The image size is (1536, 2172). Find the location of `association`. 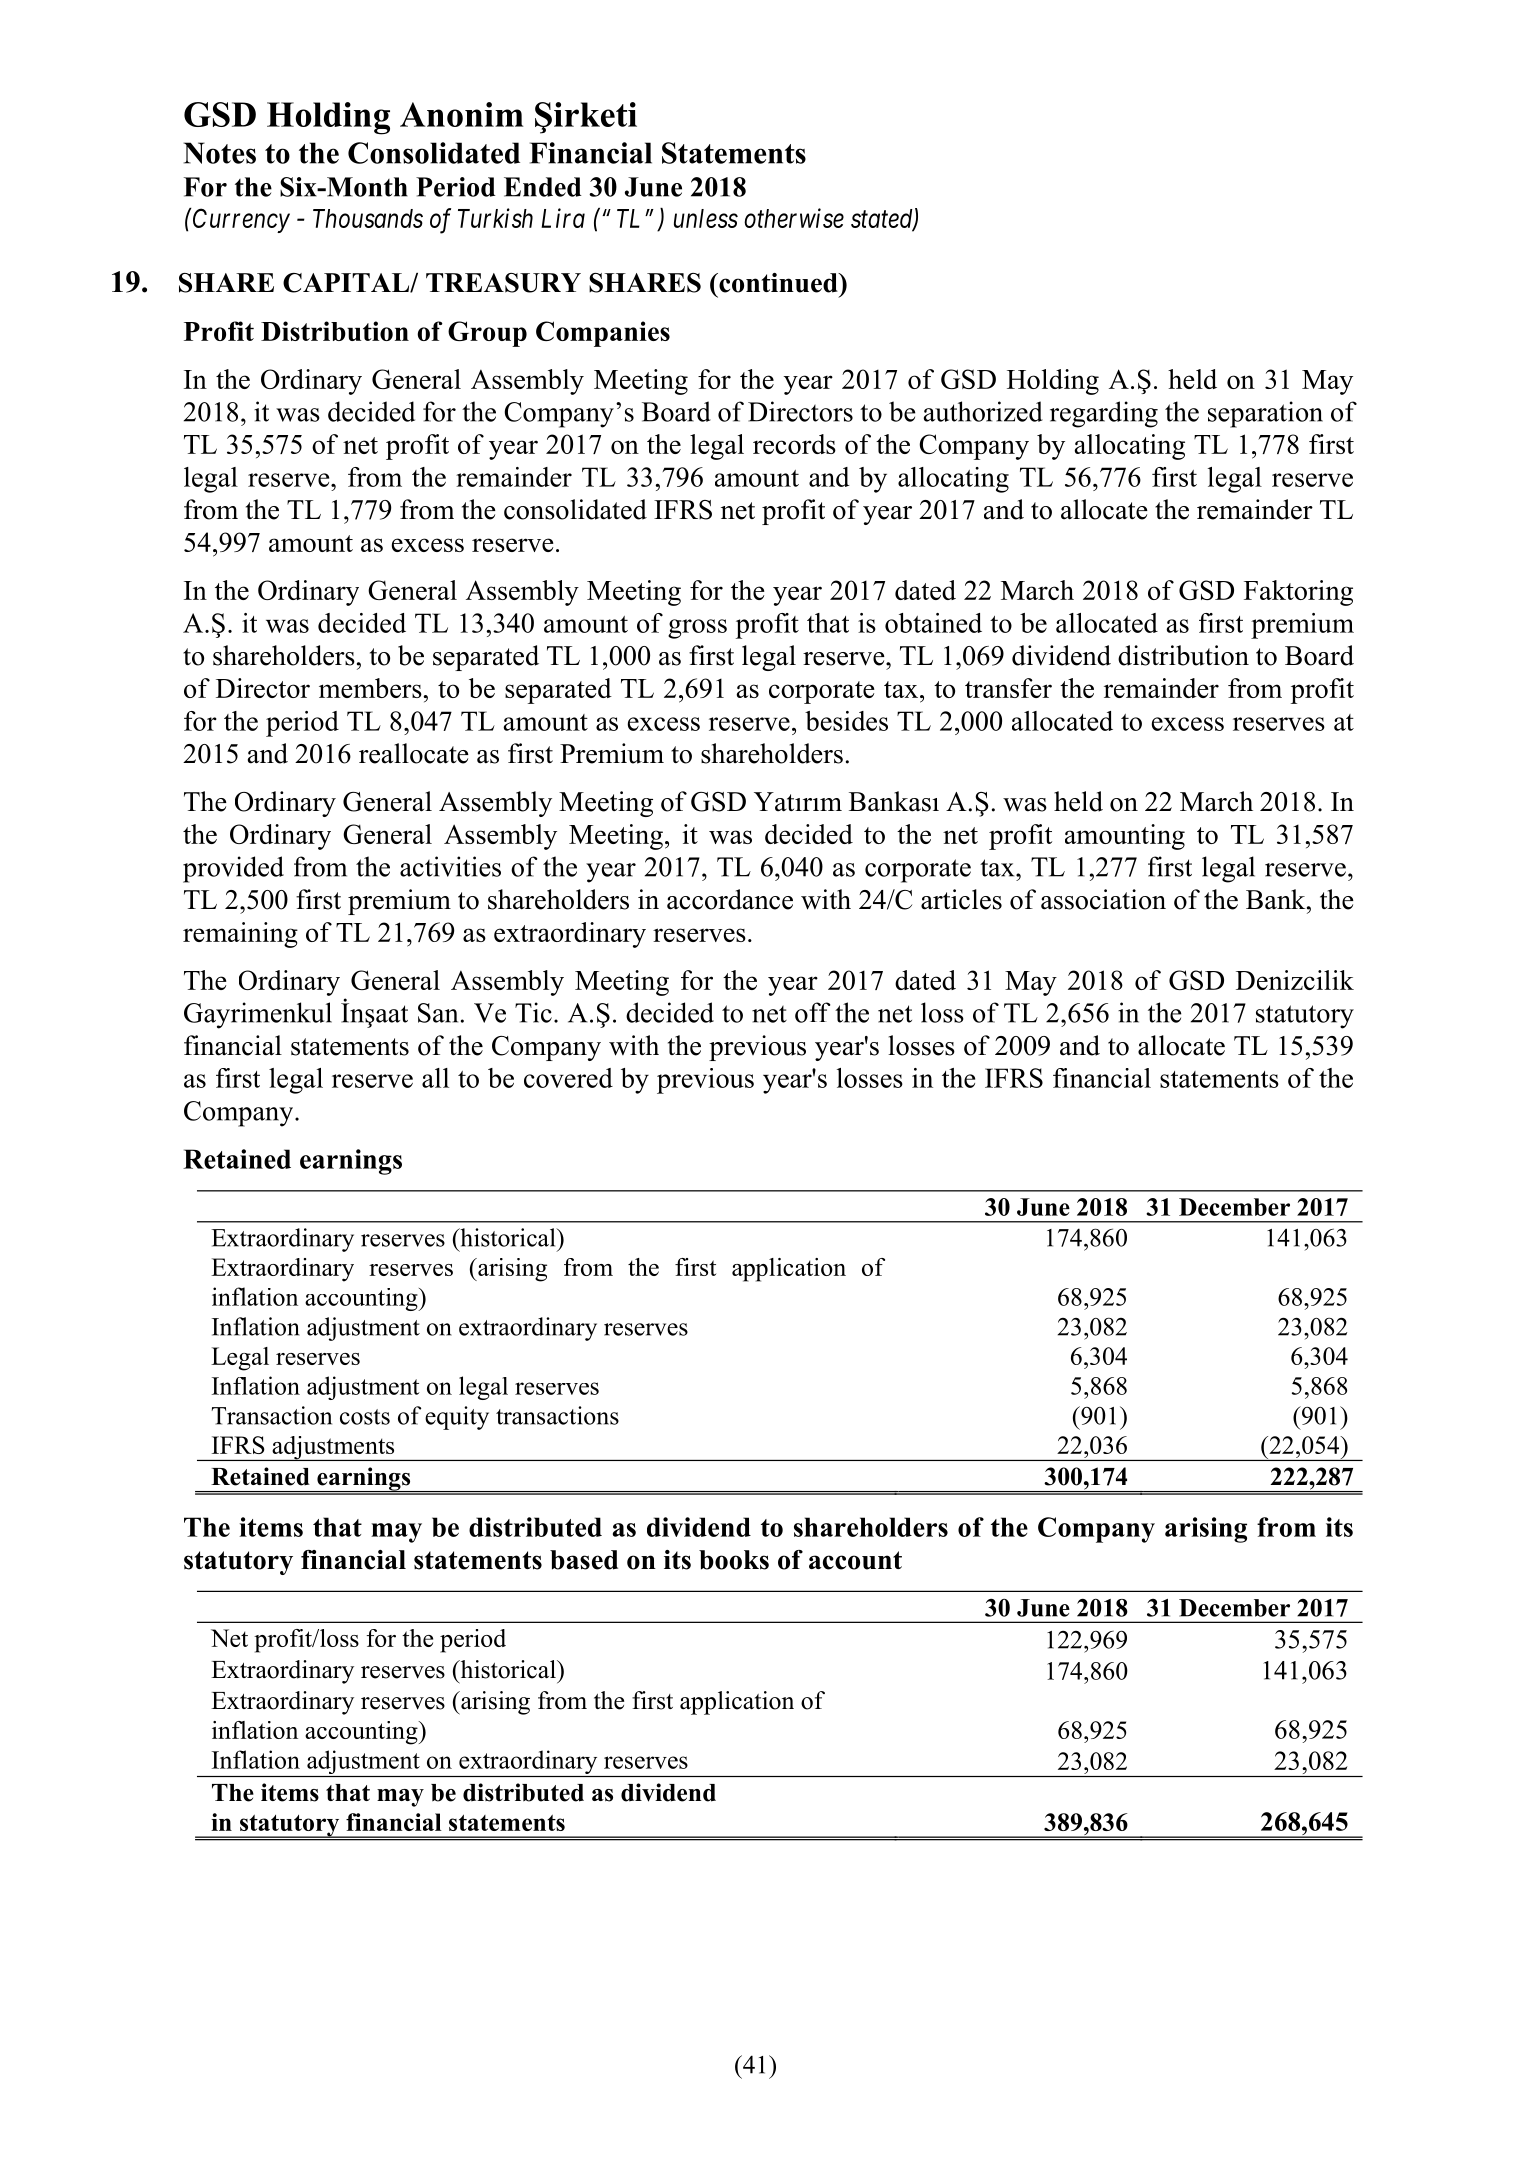

association is located at coordinates (1103, 899).
